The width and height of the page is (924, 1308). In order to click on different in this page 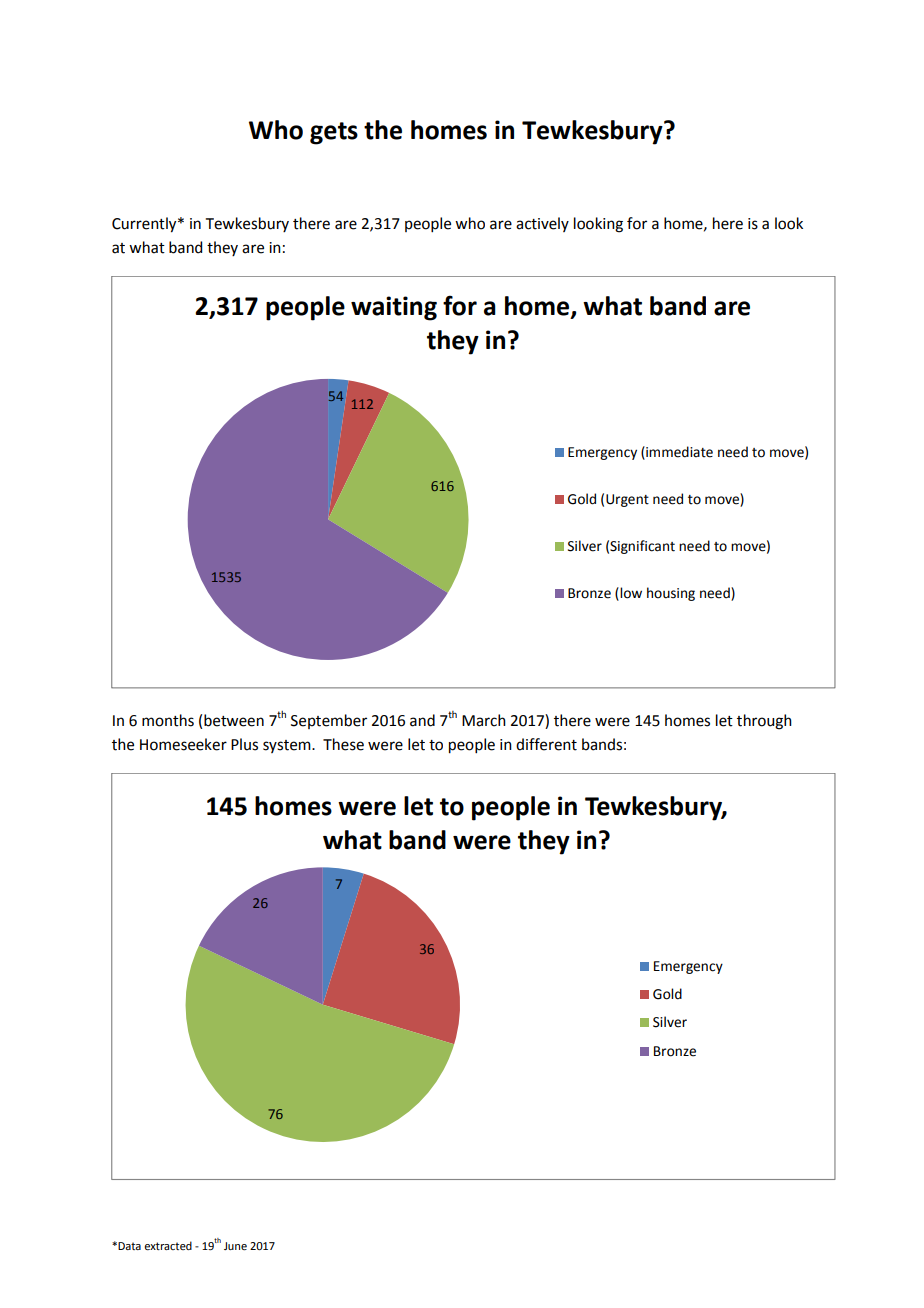, I will do `click(546, 744)`.
